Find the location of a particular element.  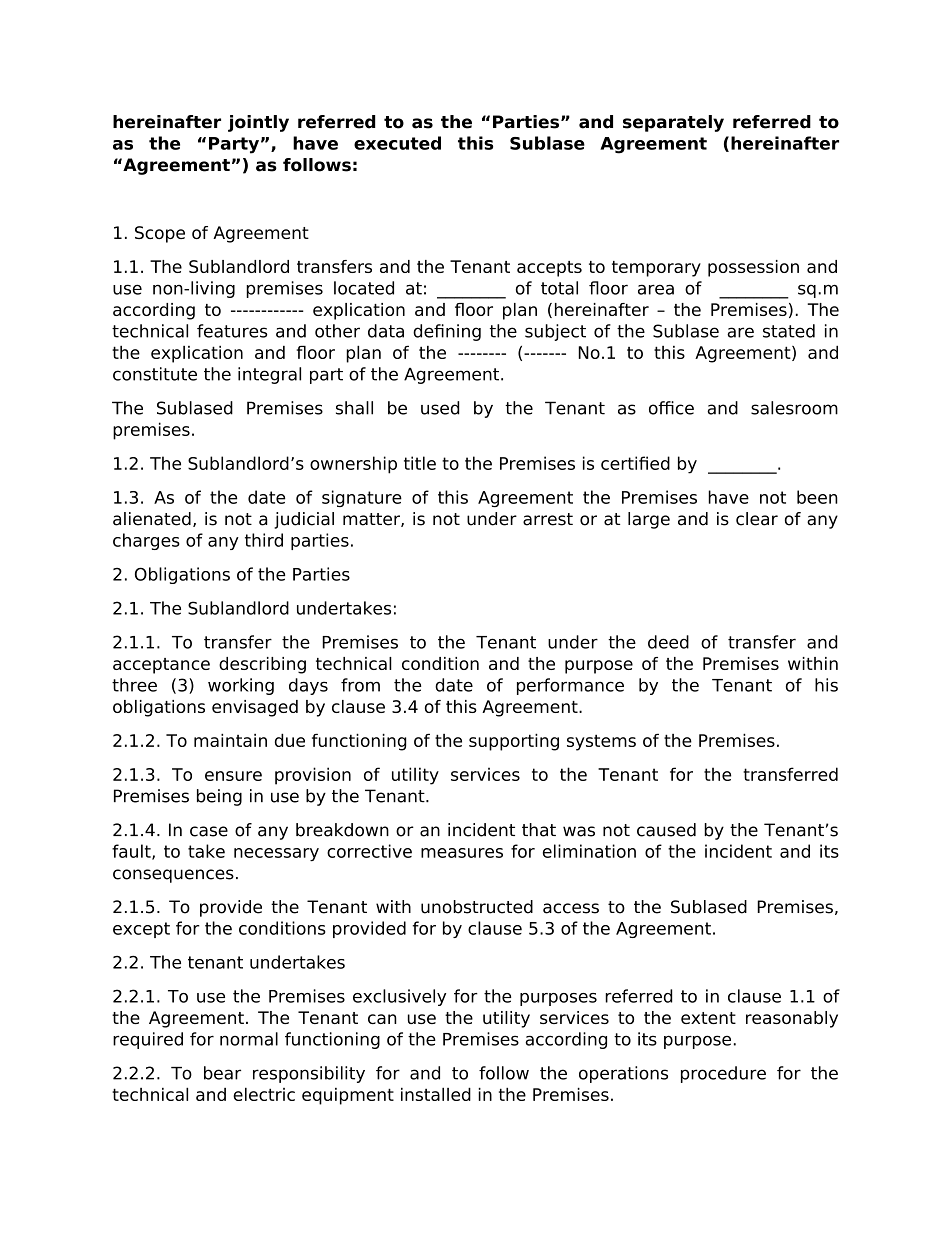

installed is located at coordinates (436, 1094).
